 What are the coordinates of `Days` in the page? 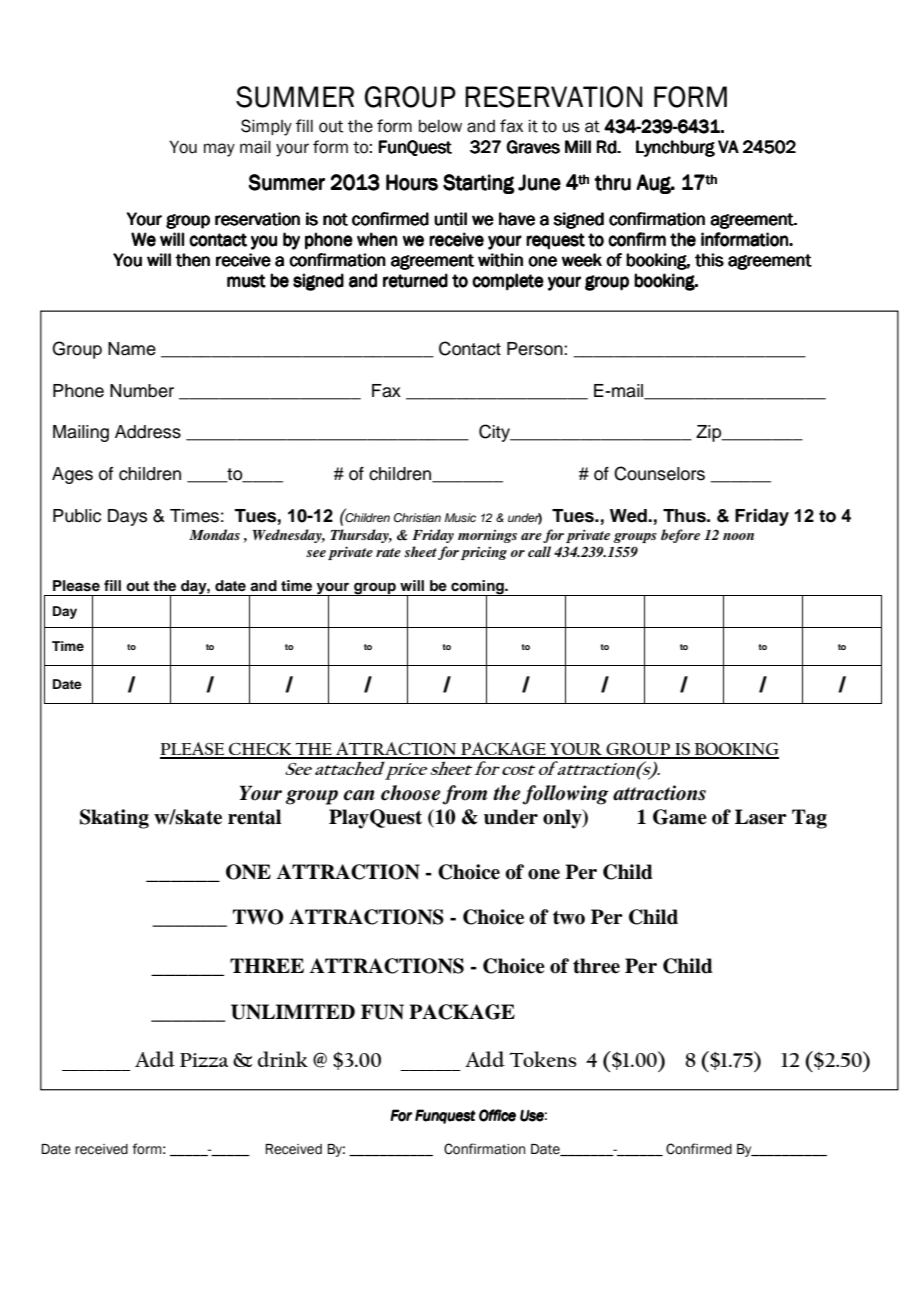 It's located at (127, 517).
